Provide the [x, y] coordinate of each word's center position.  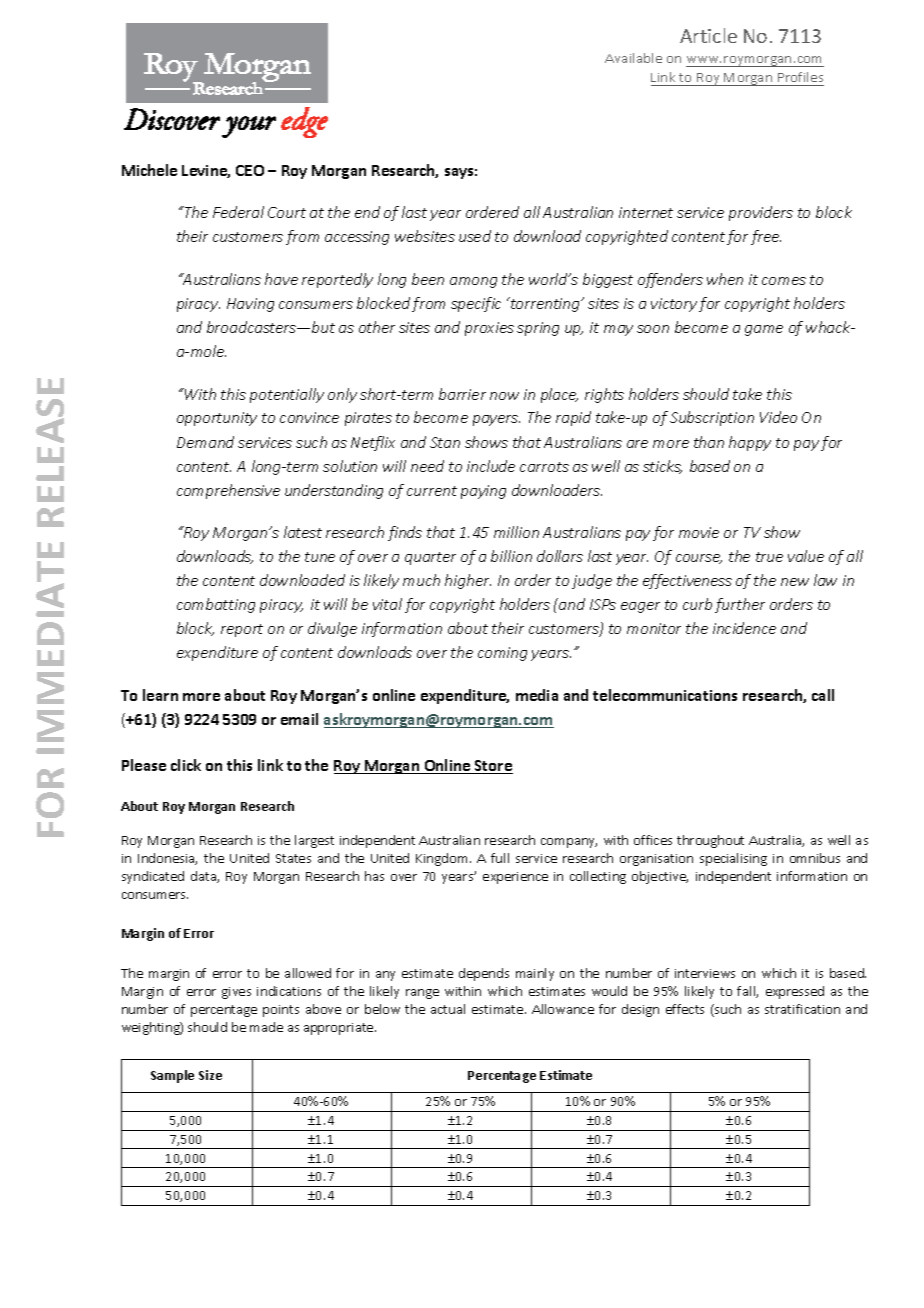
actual [448, 1009]
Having [250, 305]
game [764, 330]
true [769, 557]
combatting [216, 605]
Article [708, 35]
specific [476, 304]
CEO [250, 170]
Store [493, 767]
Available [633, 58]
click [186, 765]
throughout [710, 841]
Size [210, 1075]
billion [511, 556]
